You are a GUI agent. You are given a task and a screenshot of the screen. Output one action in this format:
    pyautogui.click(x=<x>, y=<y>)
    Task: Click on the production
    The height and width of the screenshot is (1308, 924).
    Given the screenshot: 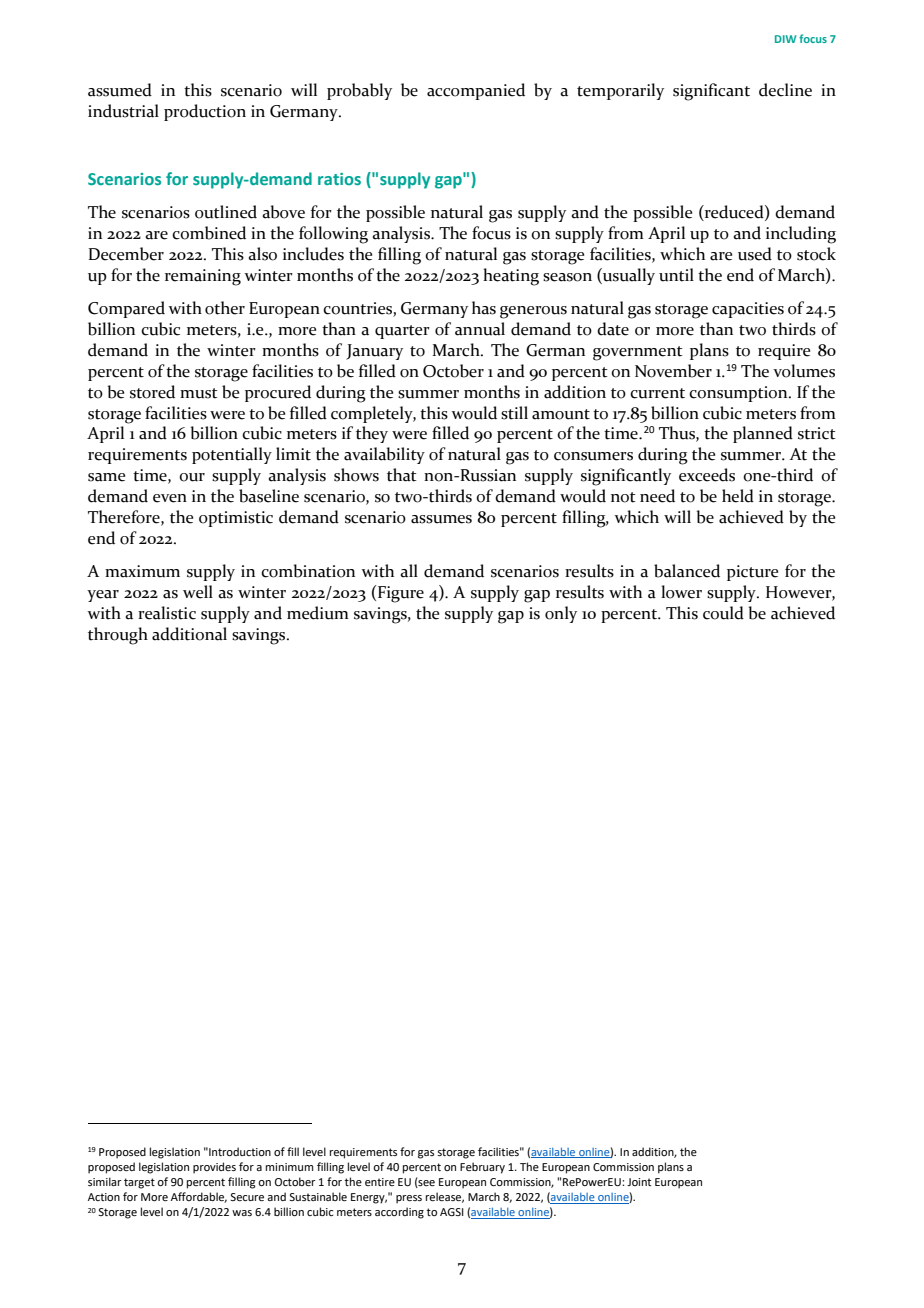 What is the action you would take?
    pyautogui.click(x=205, y=112)
